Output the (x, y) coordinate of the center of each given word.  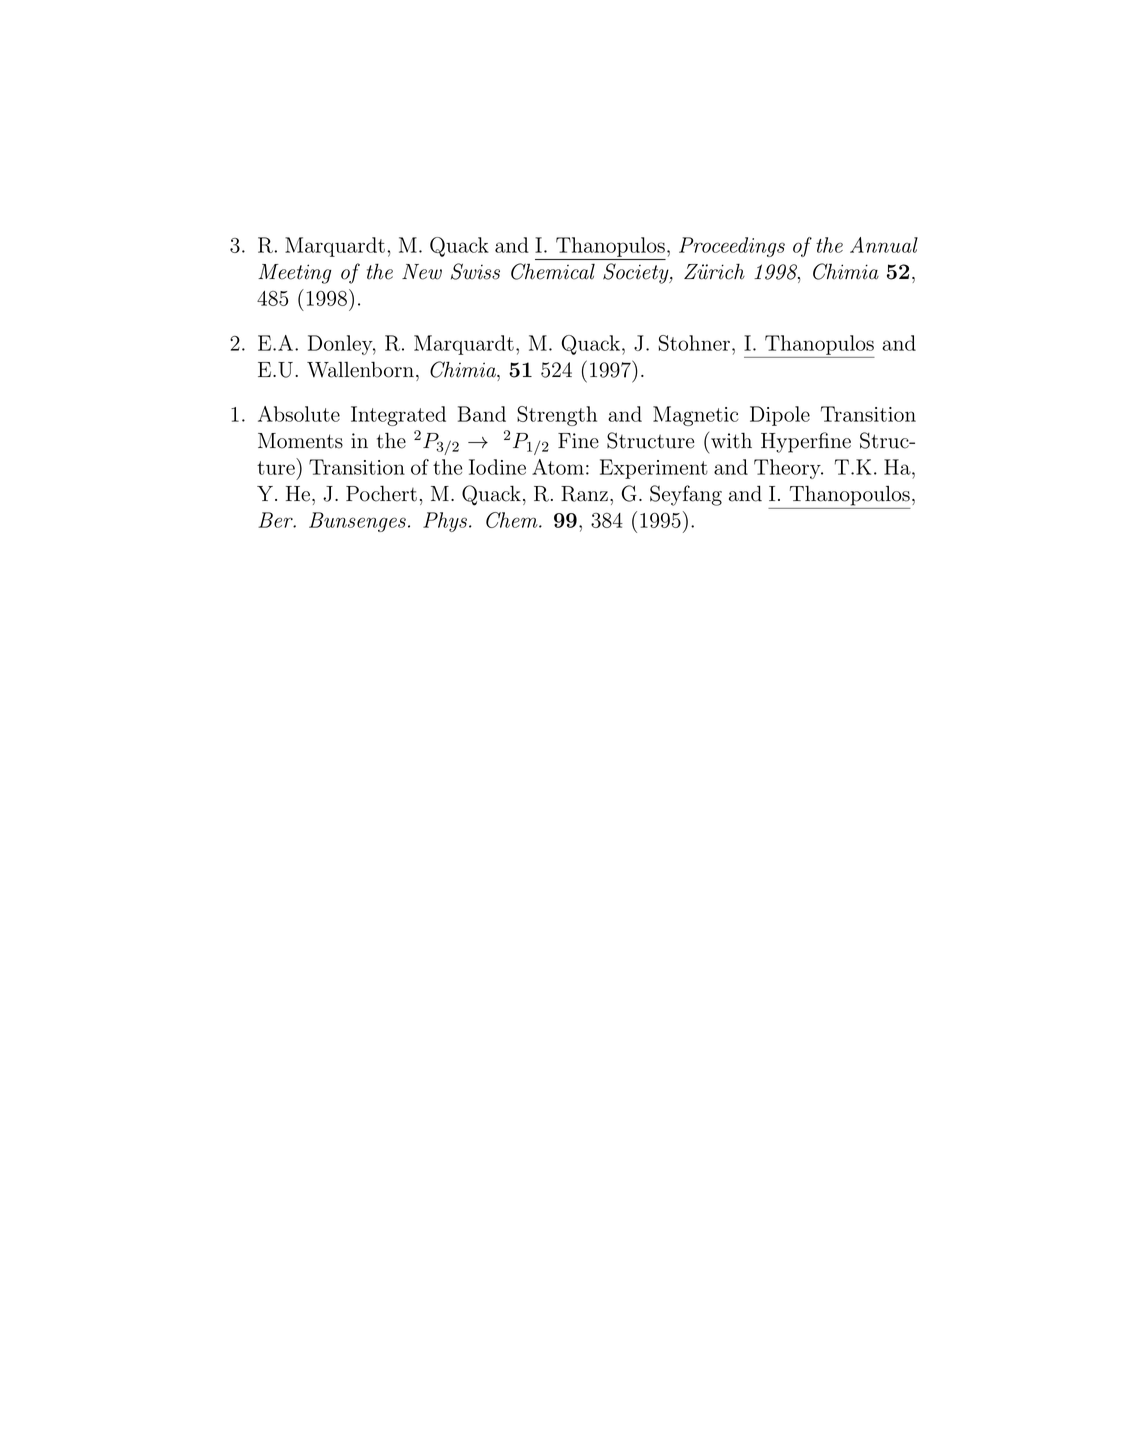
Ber (276, 520)
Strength (557, 416)
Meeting (295, 274)
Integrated (398, 416)
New (422, 272)
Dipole (780, 416)
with (731, 440)
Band (482, 414)
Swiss (475, 271)
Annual (884, 245)
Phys (445, 522)
